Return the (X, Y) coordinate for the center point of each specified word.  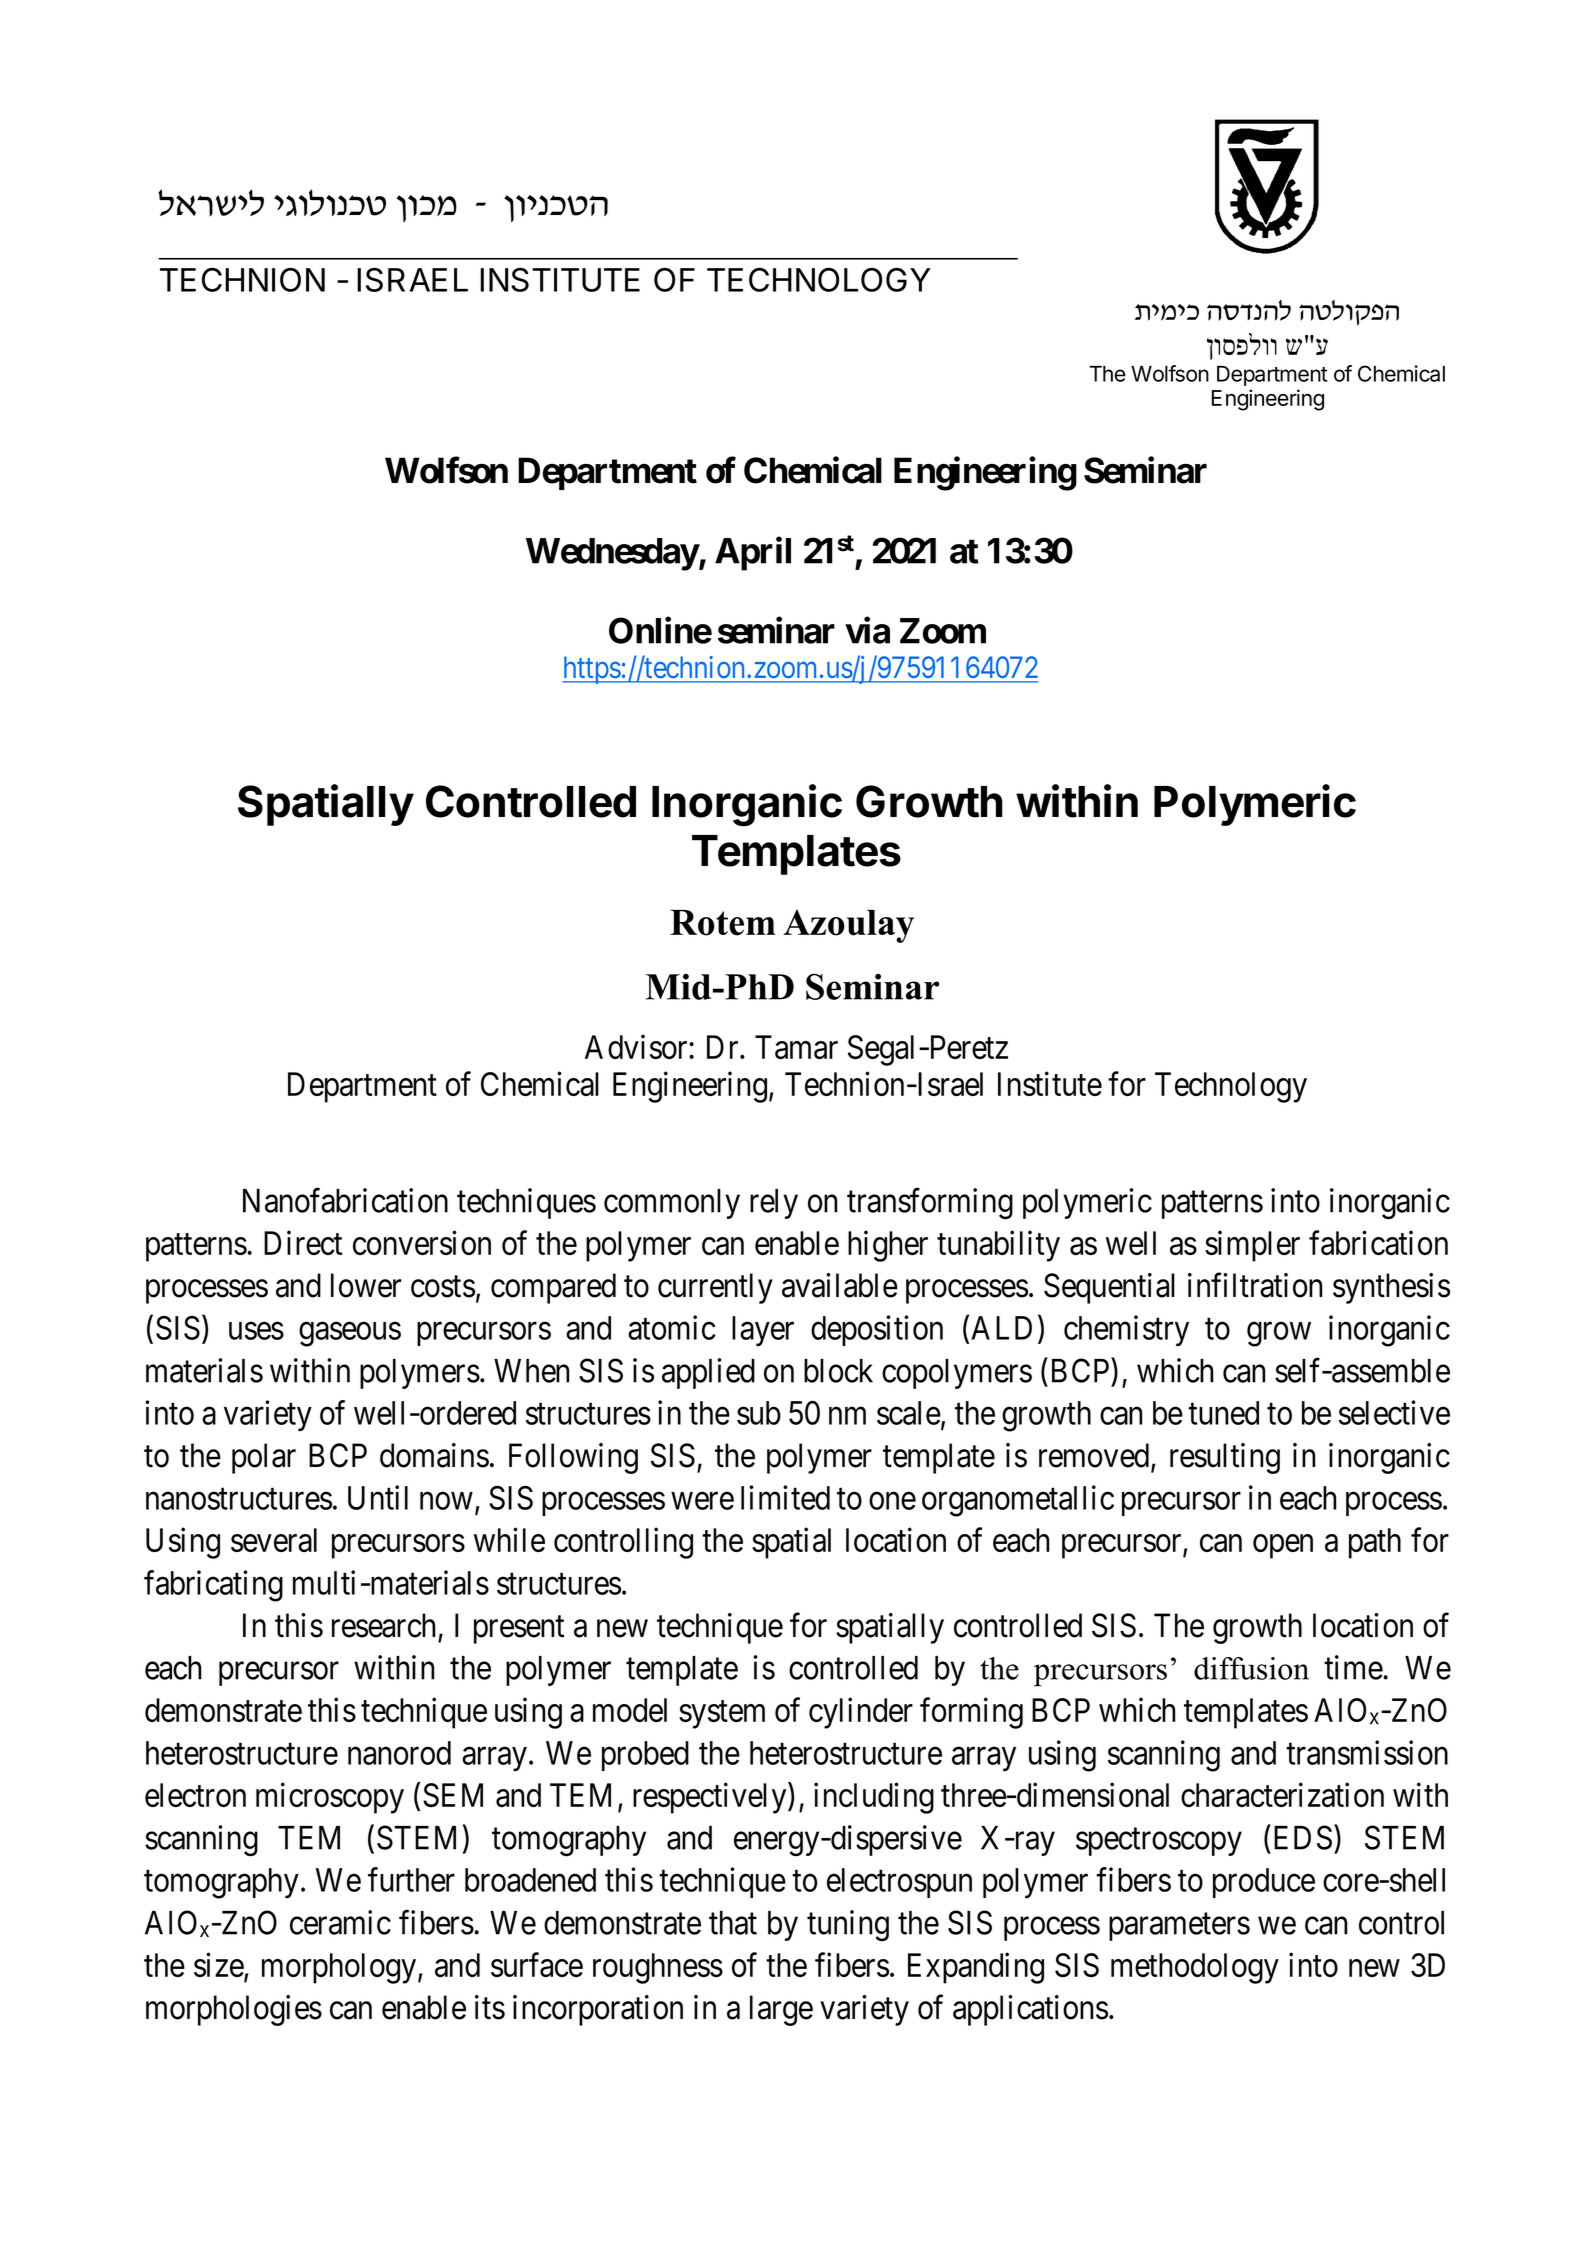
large (781, 2010)
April (753, 554)
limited (785, 1497)
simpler (1252, 1246)
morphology (340, 1968)
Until (378, 1497)
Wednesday (612, 554)
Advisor (637, 1046)
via (867, 630)
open (1283, 1547)
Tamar (796, 1047)
